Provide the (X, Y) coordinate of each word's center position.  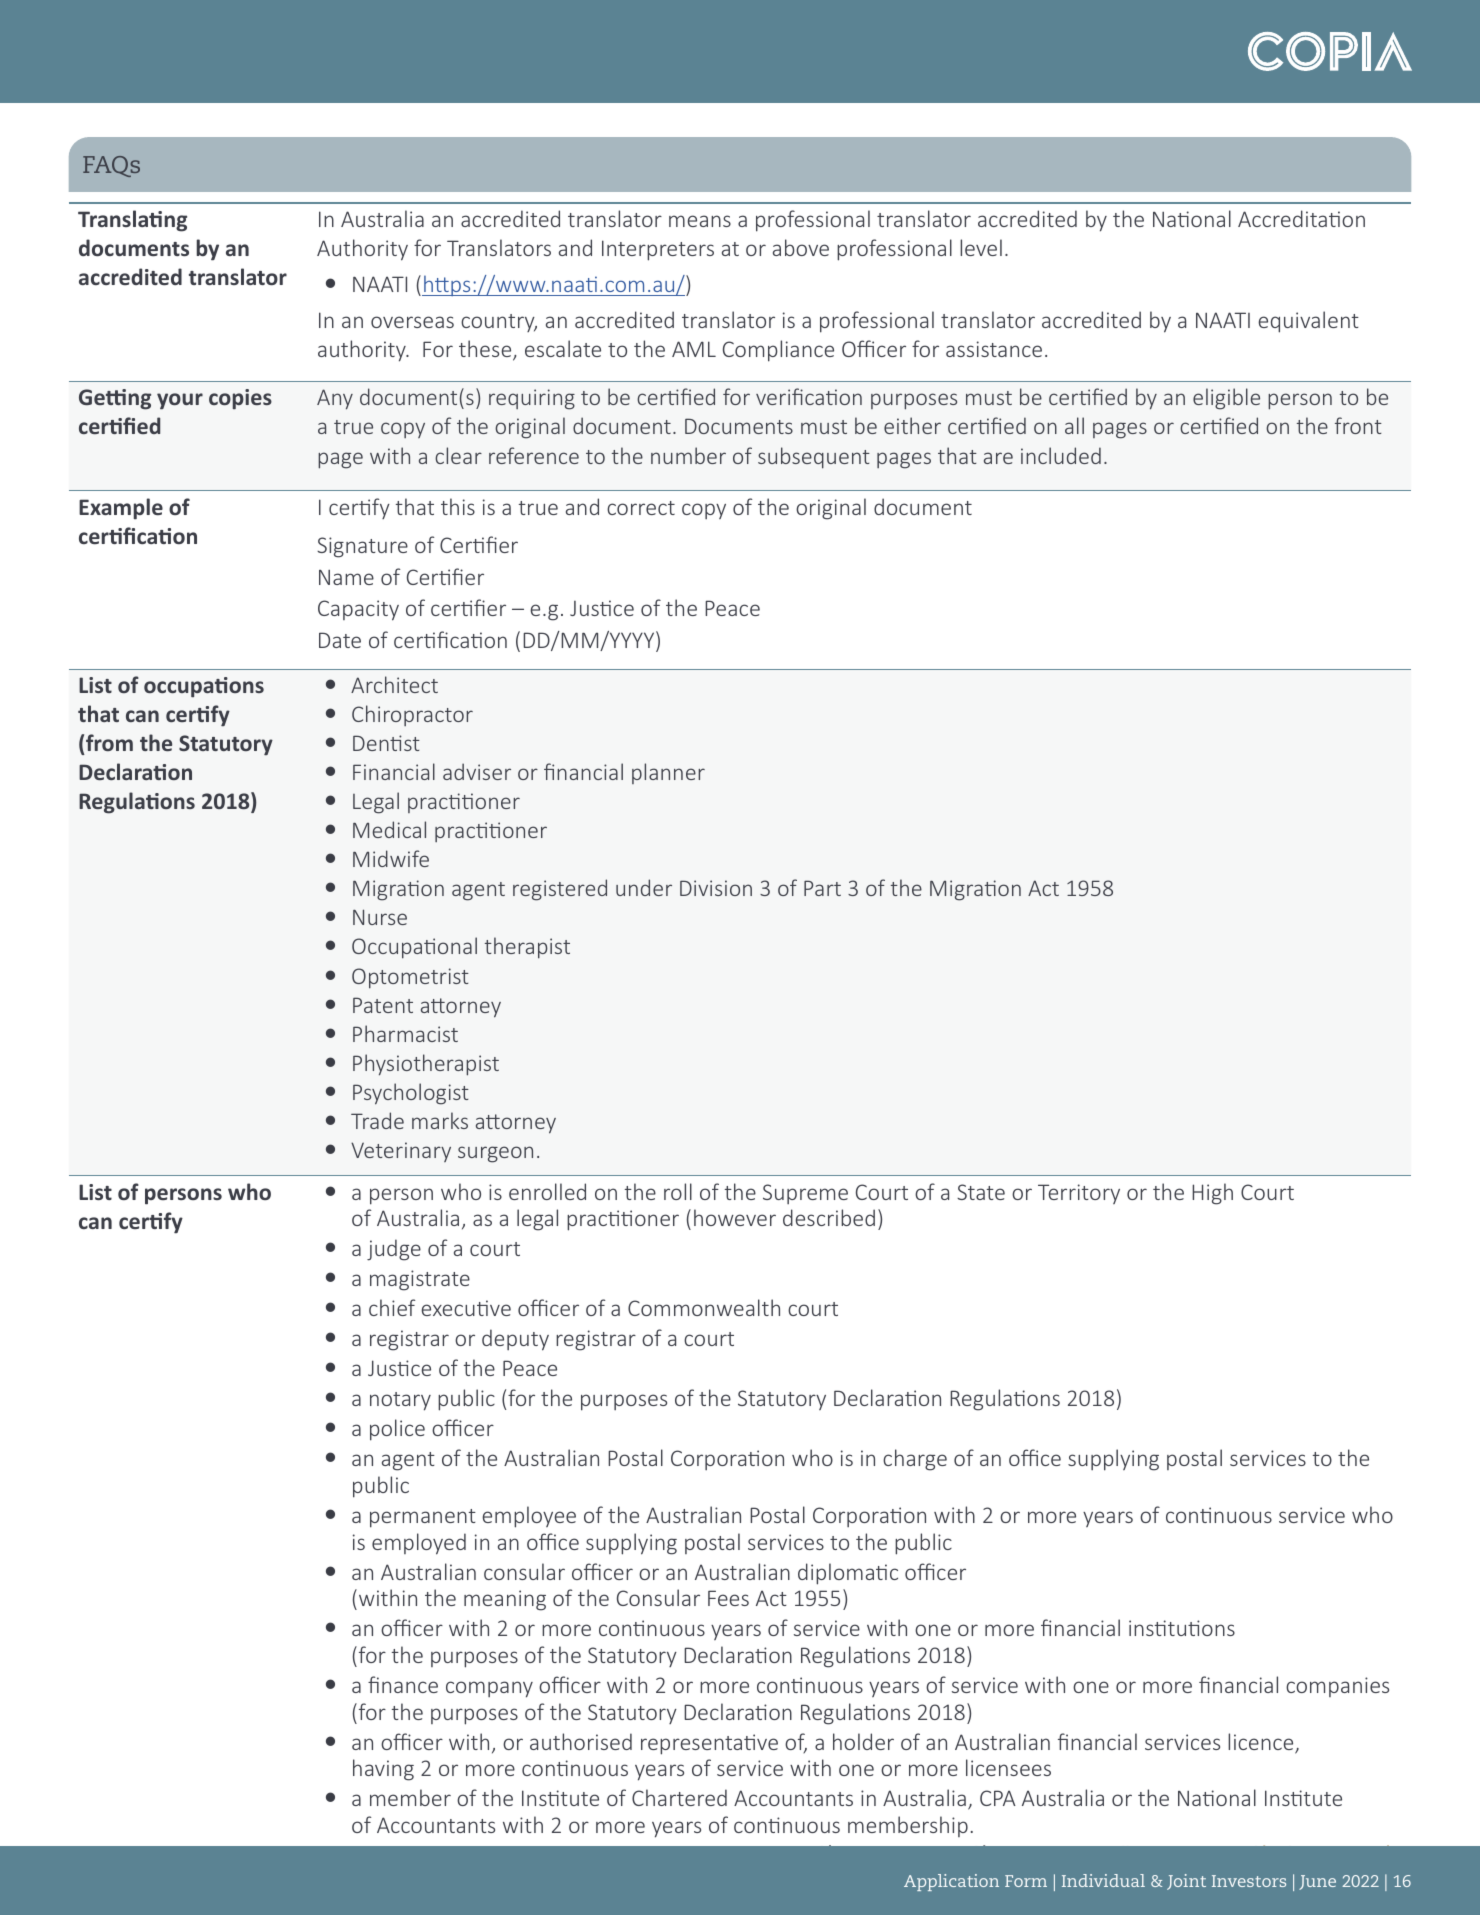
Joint (1186, 1882)
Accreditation (1301, 218)
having (383, 1770)
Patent (383, 1005)
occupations (204, 687)
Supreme (805, 1194)
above (801, 247)
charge (915, 1460)
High (1212, 1194)
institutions (1182, 1628)
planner (668, 773)
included (1061, 455)
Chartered (679, 1797)
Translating (132, 221)
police (397, 1430)
